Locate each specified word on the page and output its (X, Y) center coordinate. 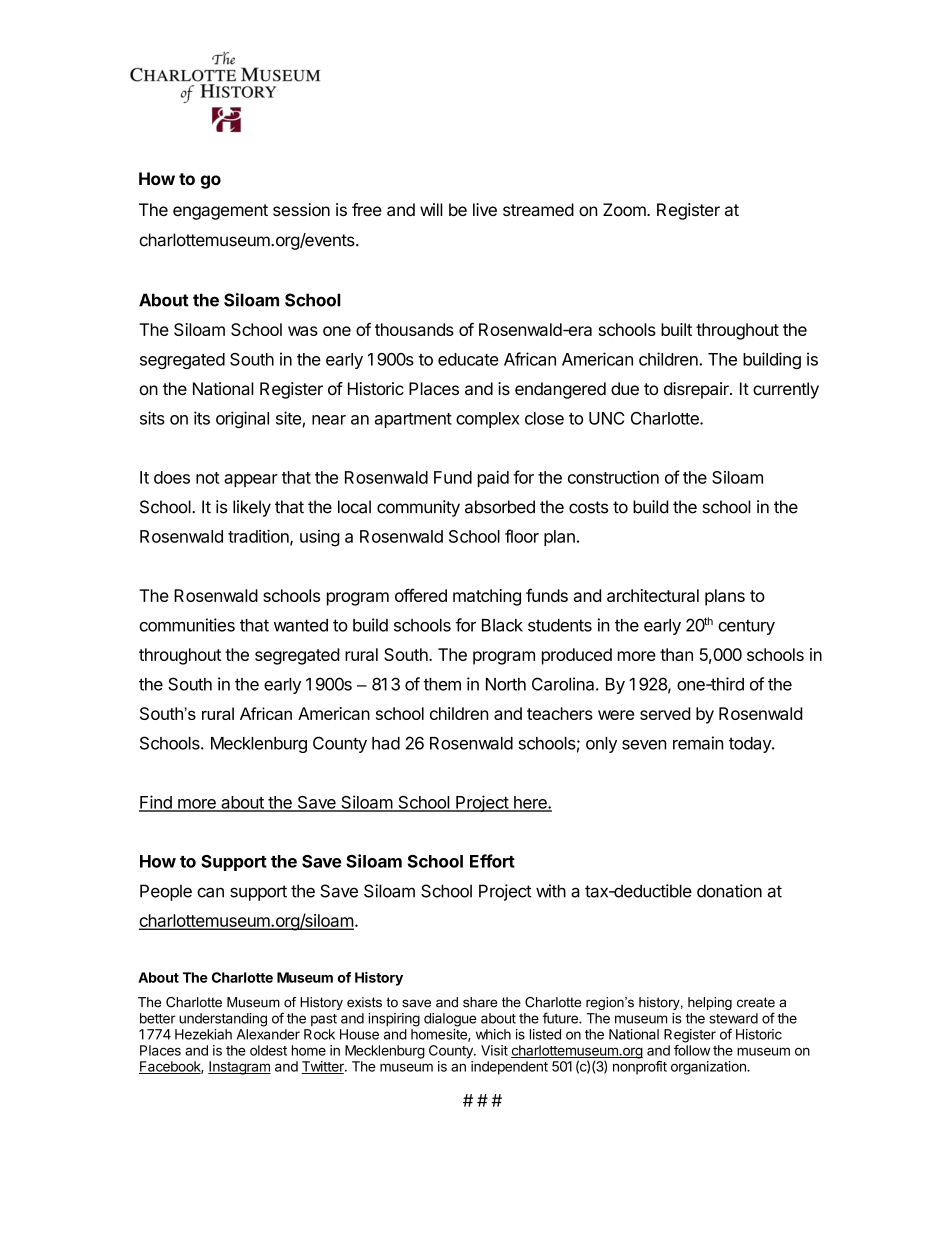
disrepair (697, 390)
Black (502, 625)
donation (729, 891)
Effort (492, 861)
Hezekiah (203, 1034)
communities (187, 625)
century (746, 627)
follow (692, 1050)
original (242, 419)
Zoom (625, 209)
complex (488, 420)
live (485, 209)
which (493, 1034)
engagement (220, 212)
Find (156, 803)
